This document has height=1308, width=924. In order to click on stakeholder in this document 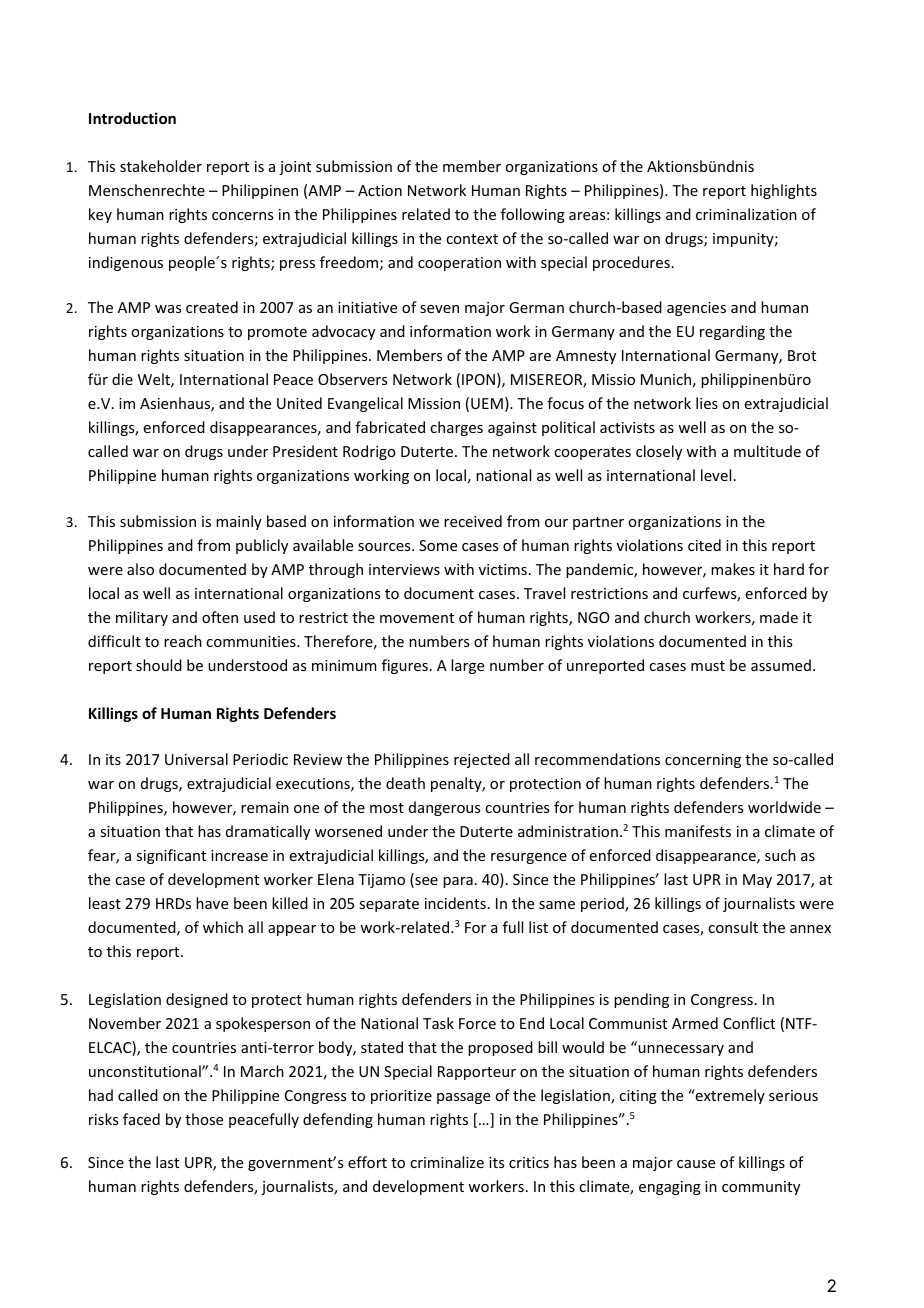, I will do `click(161, 166)`.
